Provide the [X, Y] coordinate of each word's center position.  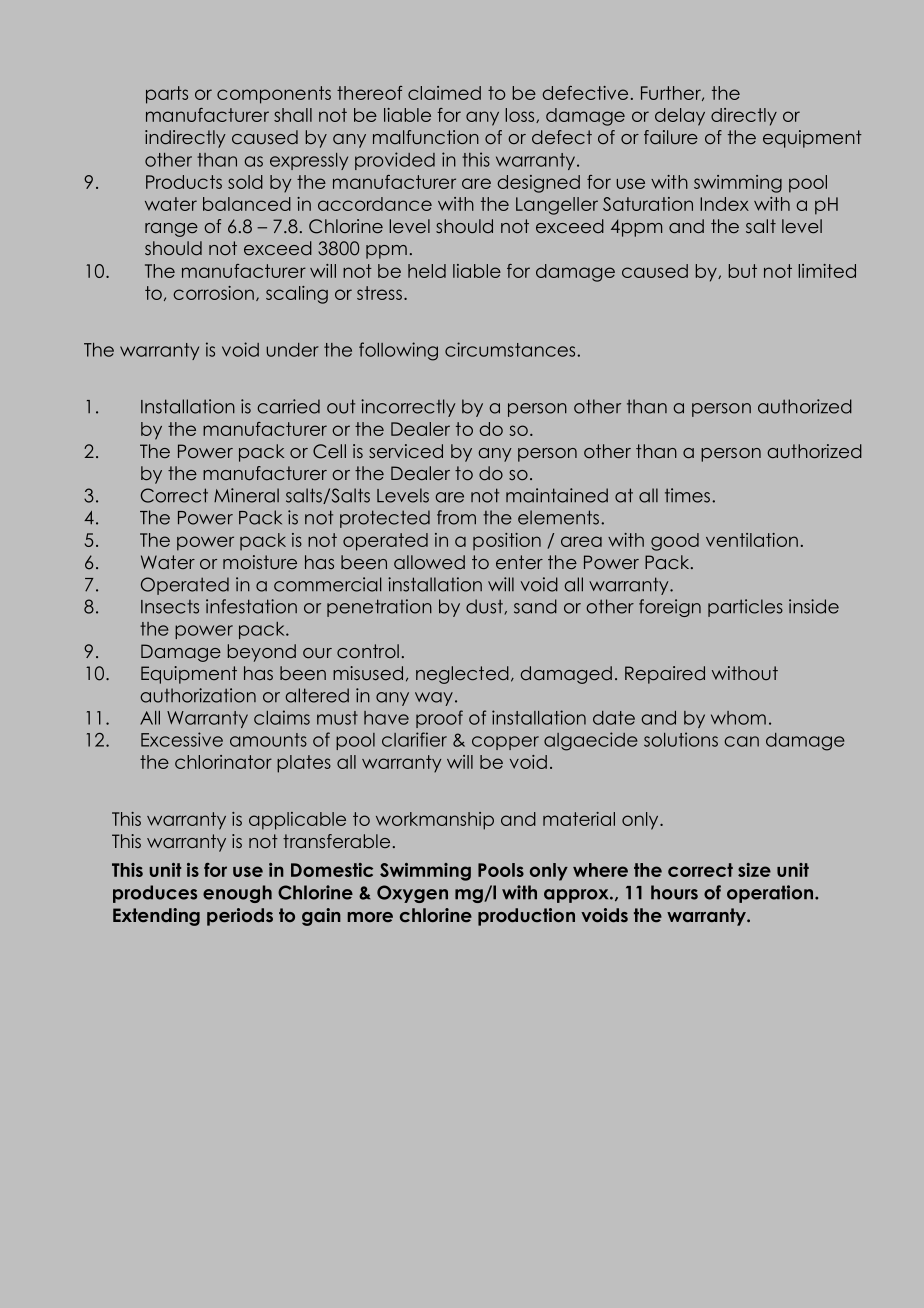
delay [680, 117]
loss [521, 115]
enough [237, 894]
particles [745, 608]
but [743, 271]
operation [771, 894]
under [293, 350]
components [274, 95]
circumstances [511, 349]
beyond [262, 653]
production [526, 917]
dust [485, 607]
